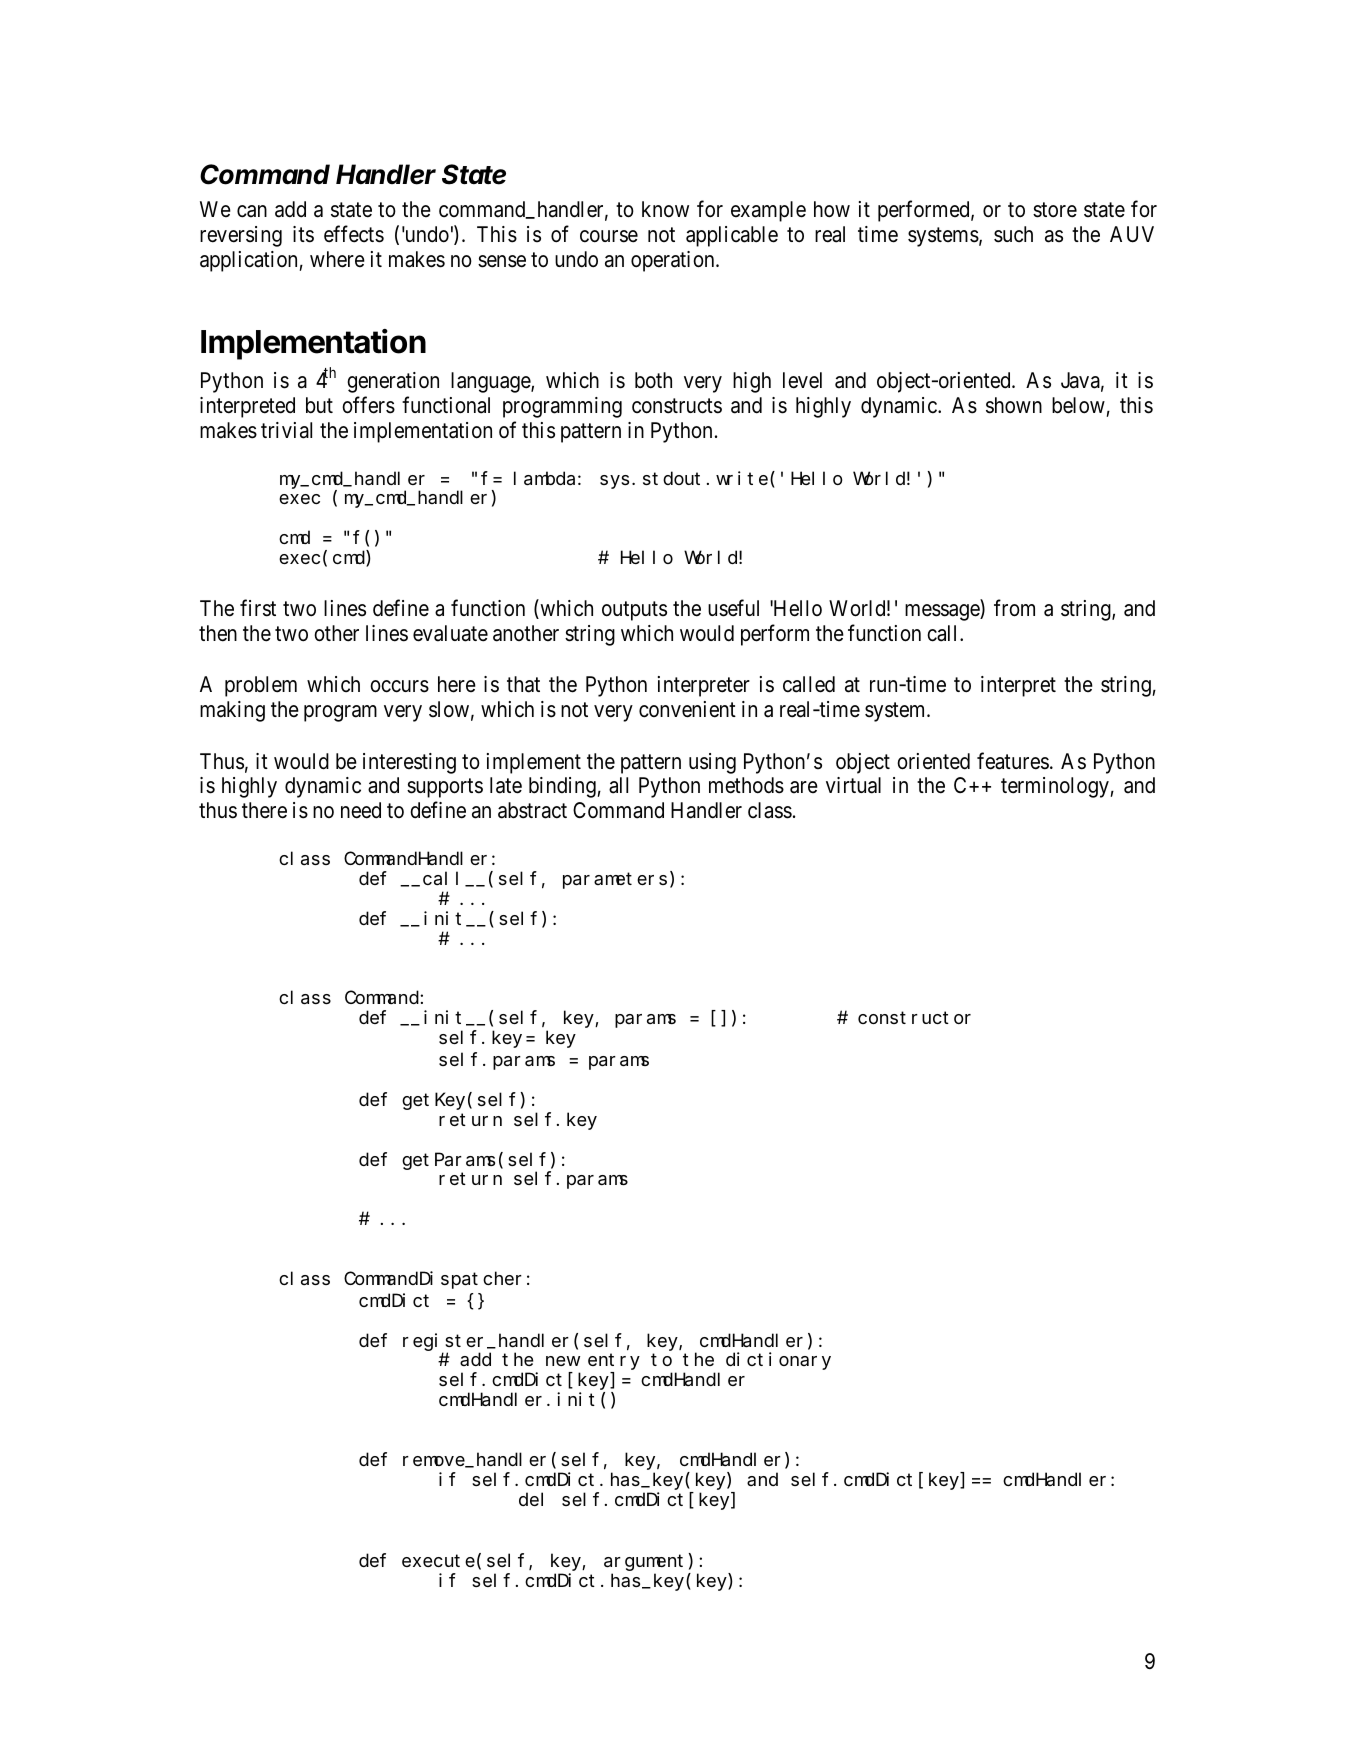 The image size is (1355, 1754). I want to click on shown, so click(1014, 405).
